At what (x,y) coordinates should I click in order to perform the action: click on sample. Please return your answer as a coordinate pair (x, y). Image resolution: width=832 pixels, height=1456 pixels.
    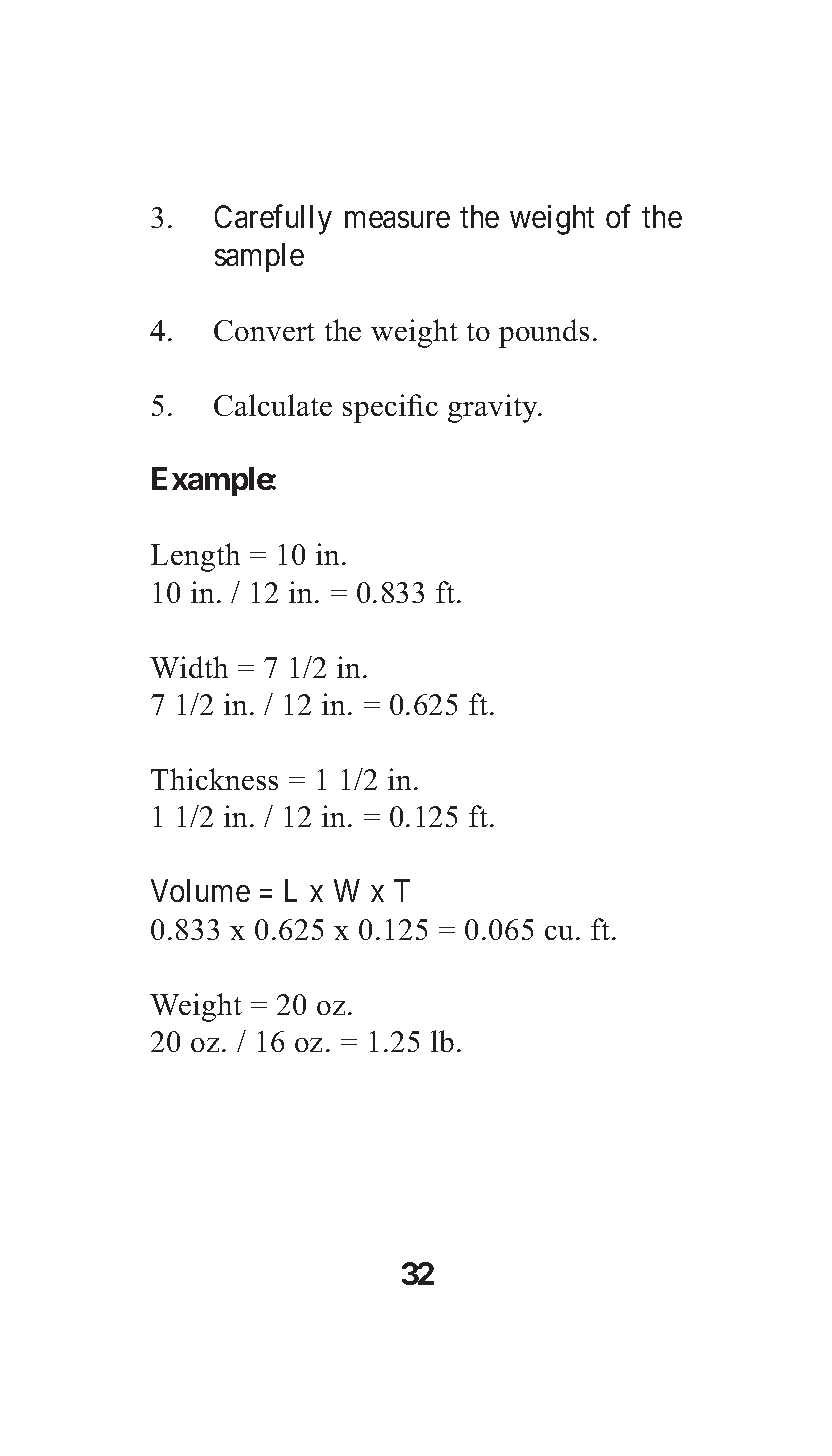
    Looking at the image, I should click on (259, 257).
